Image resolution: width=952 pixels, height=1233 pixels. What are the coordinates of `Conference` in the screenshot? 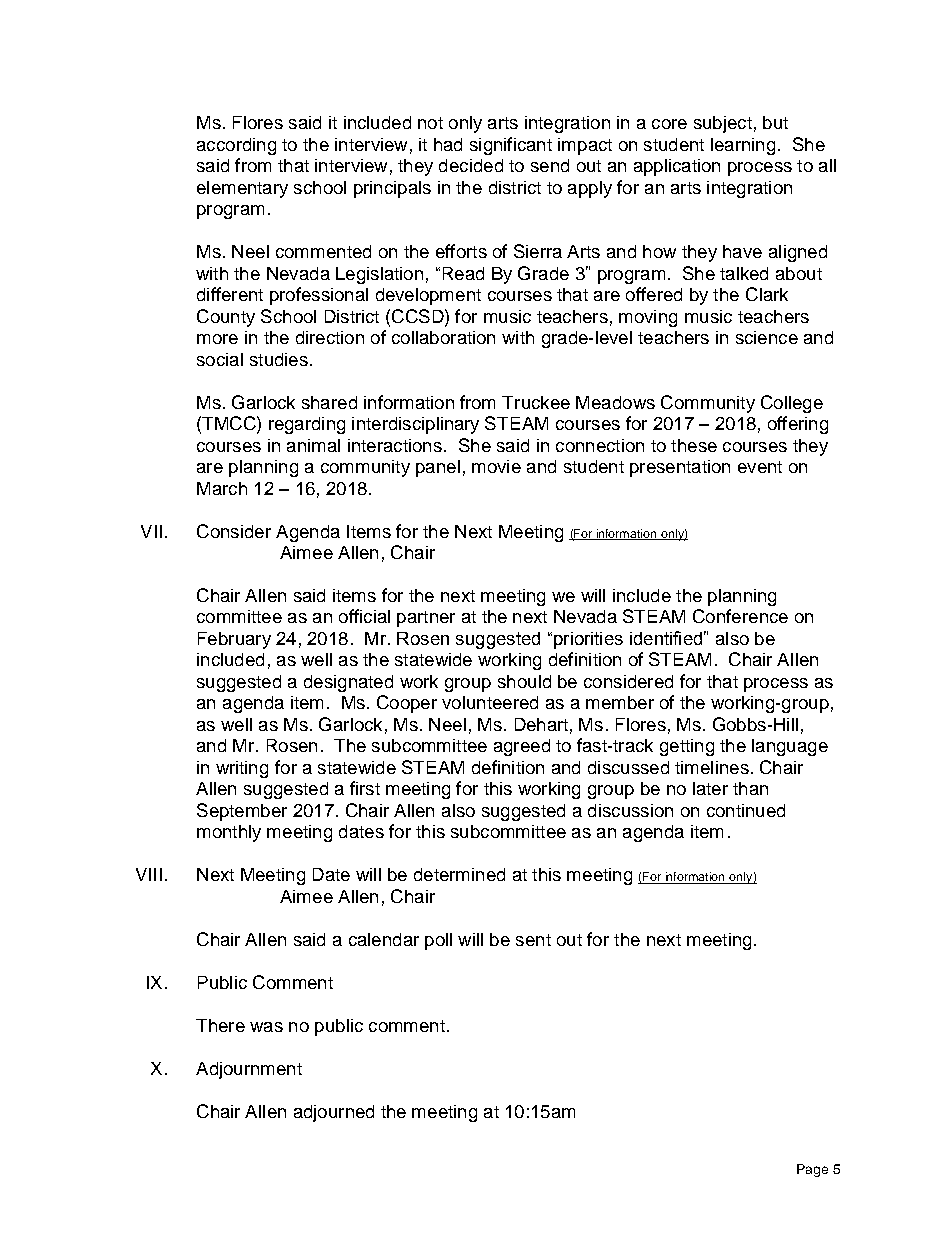 It's located at (740, 616).
